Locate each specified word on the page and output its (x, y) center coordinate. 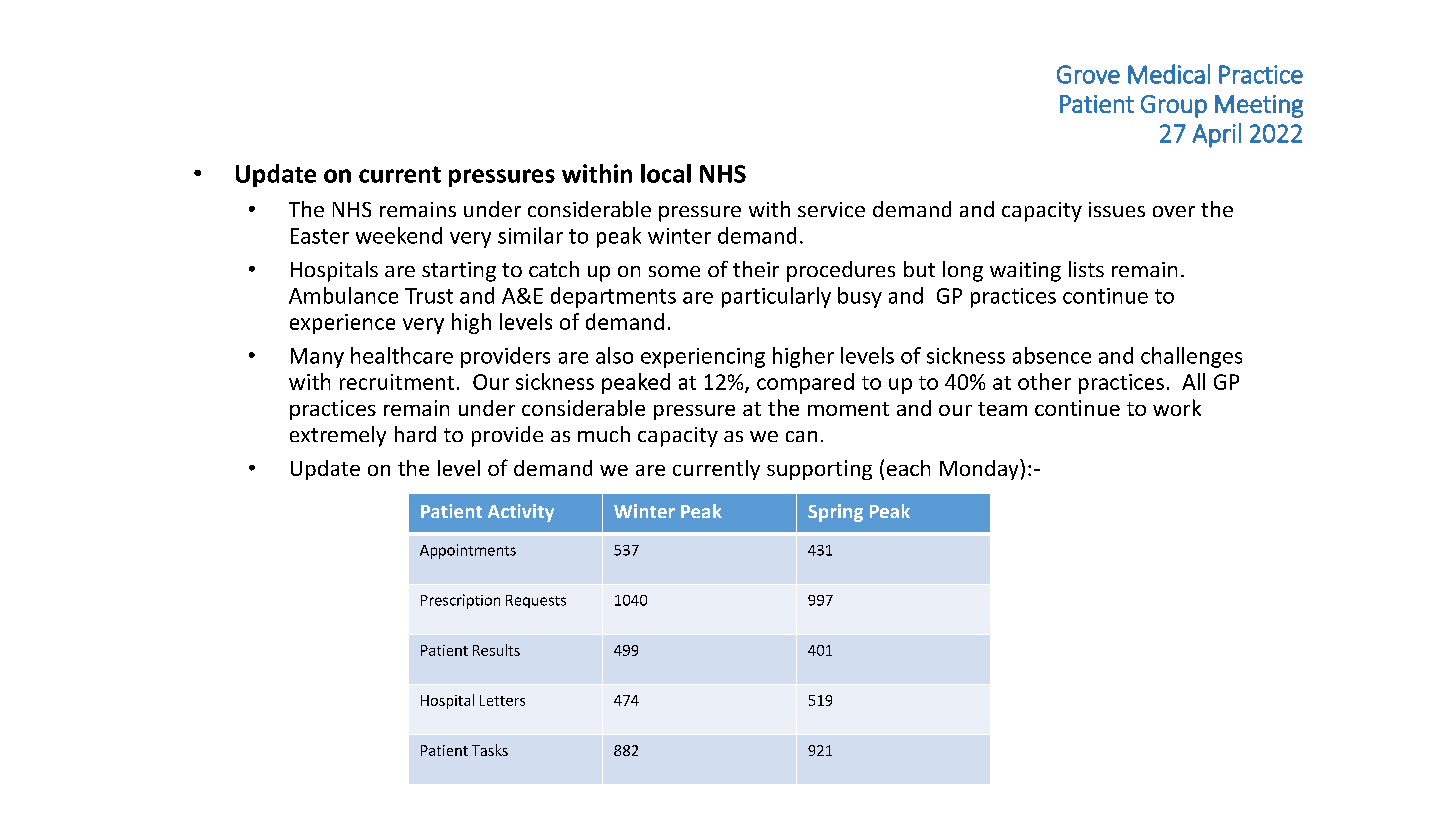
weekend (399, 235)
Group (1174, 106)
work (1177, 407)
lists (1086, 269)
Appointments (468, 551)
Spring (835, 513)
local (666, 173)
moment (848, 409)
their (756, 269)
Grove (1088, 74)
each (908, 468)
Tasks (490, 750)
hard (415, 434)
